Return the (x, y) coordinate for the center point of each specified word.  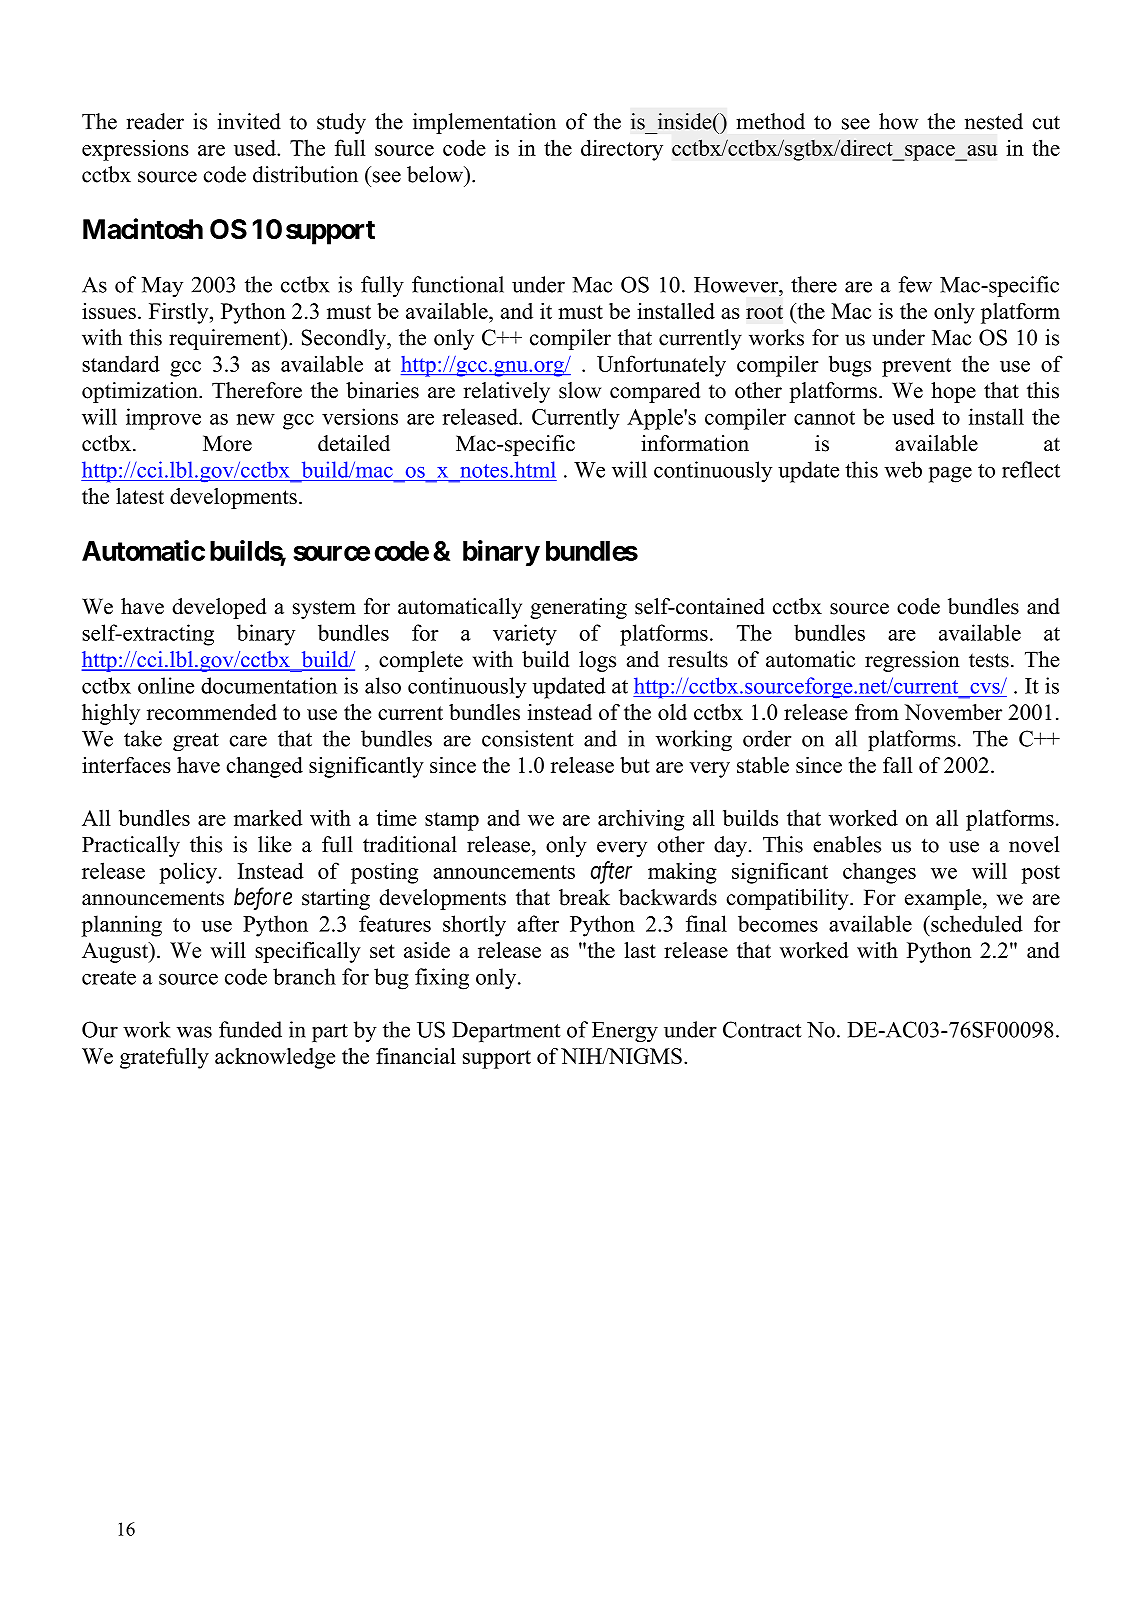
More (227, 443)
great (196, 742)
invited (249, 121)
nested (994, 121)
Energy (625, 1032)
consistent (528, 738)
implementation (484, 123)
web (903, 469)
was (194, 1032)
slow (580, 390)
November (953, 712)
